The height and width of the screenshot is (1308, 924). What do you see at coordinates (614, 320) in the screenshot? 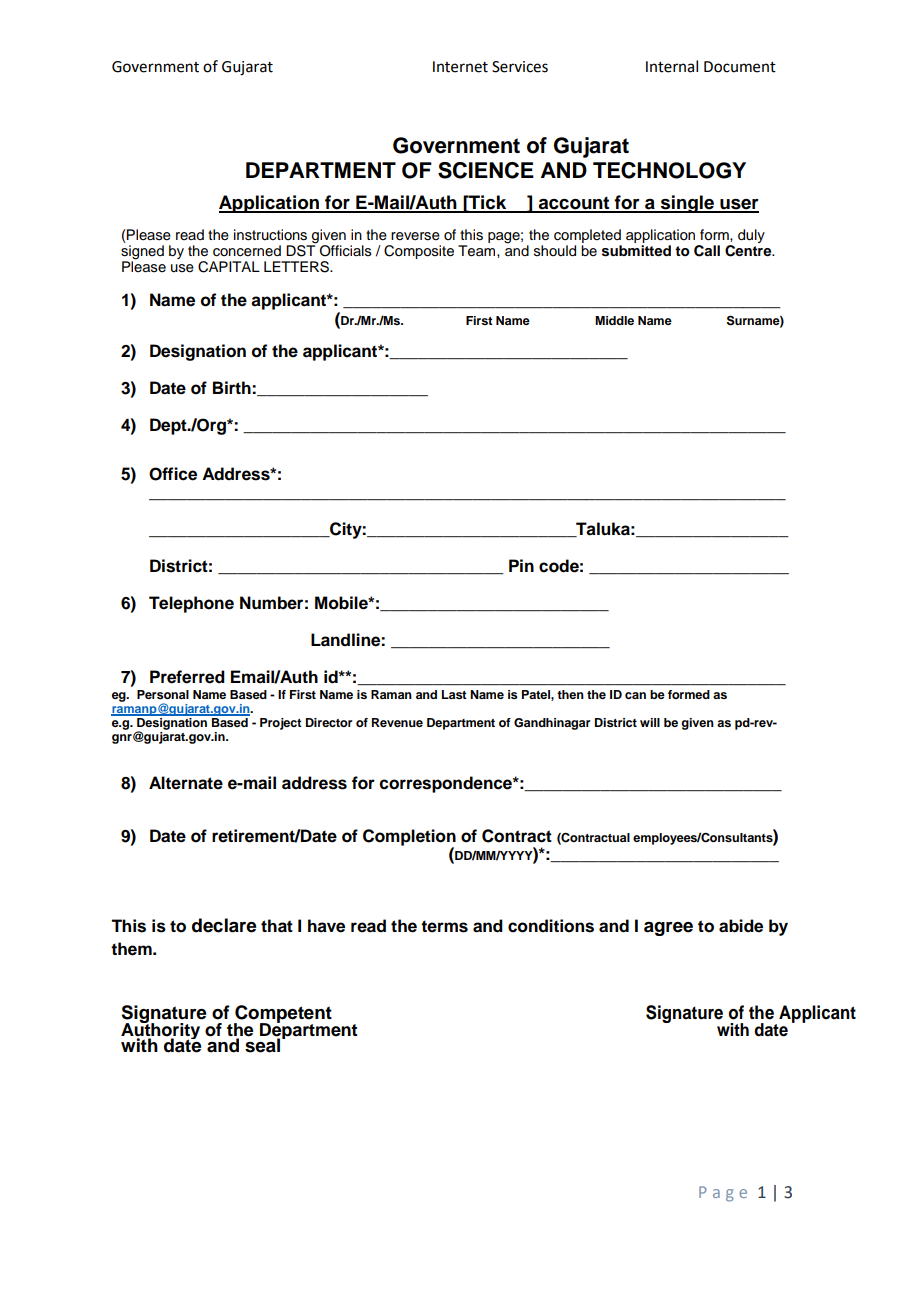
I see `Middle` at bounding box center [614, 320].
